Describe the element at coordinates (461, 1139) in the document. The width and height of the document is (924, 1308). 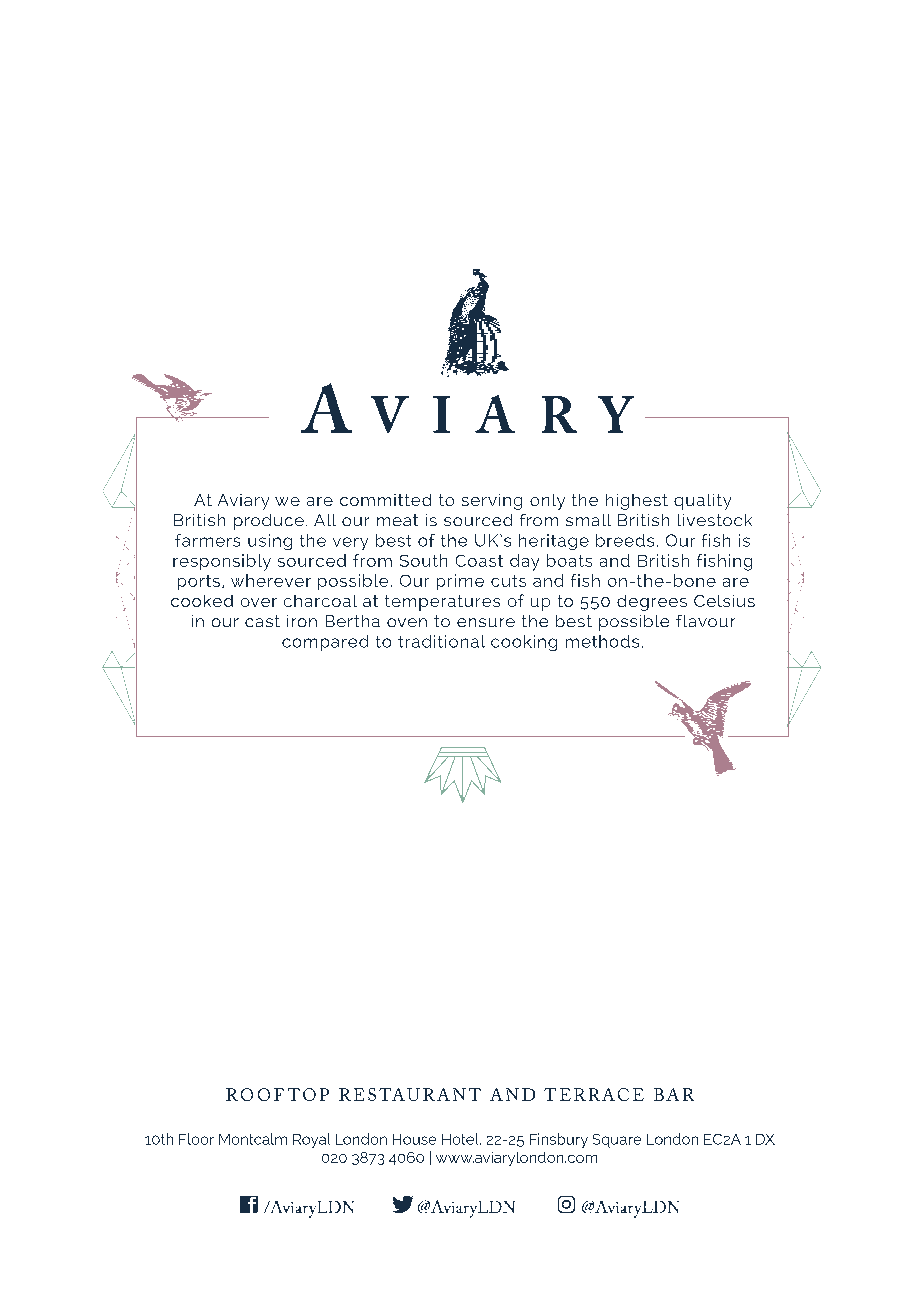
I see `Hotel` at that location.
